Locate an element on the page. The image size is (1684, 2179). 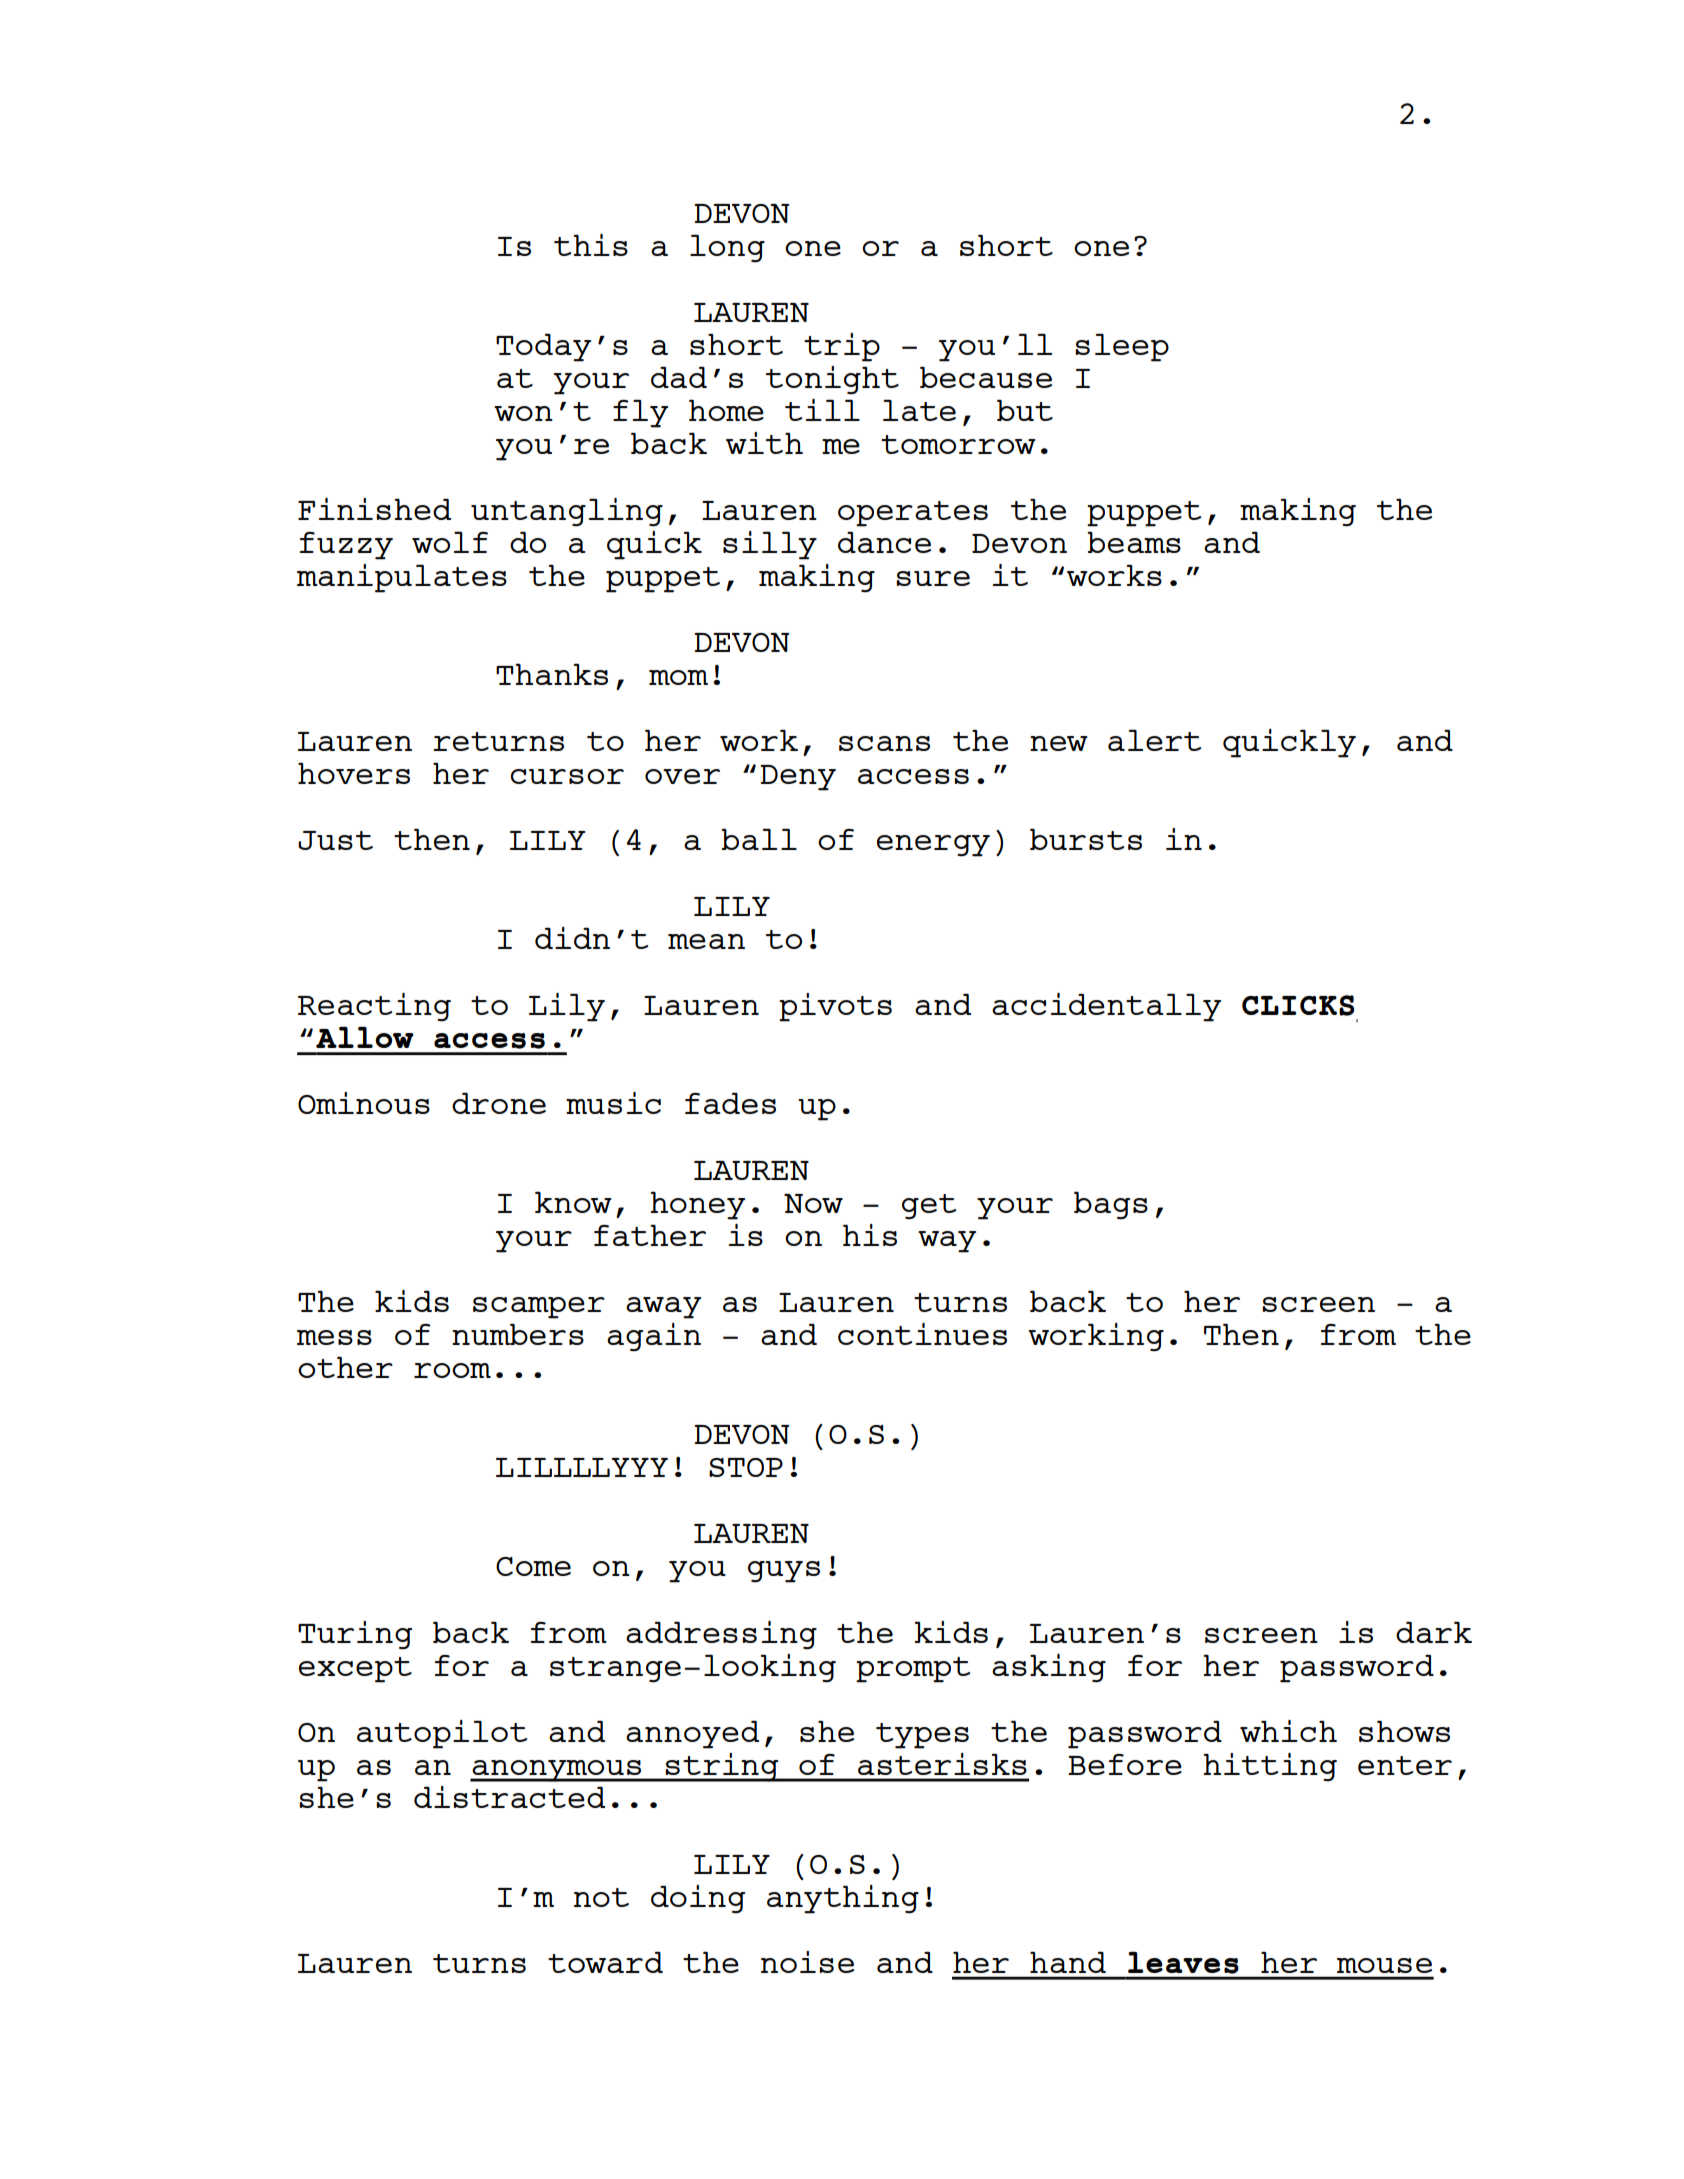
sleep is located at coordinates (1122, 348).
